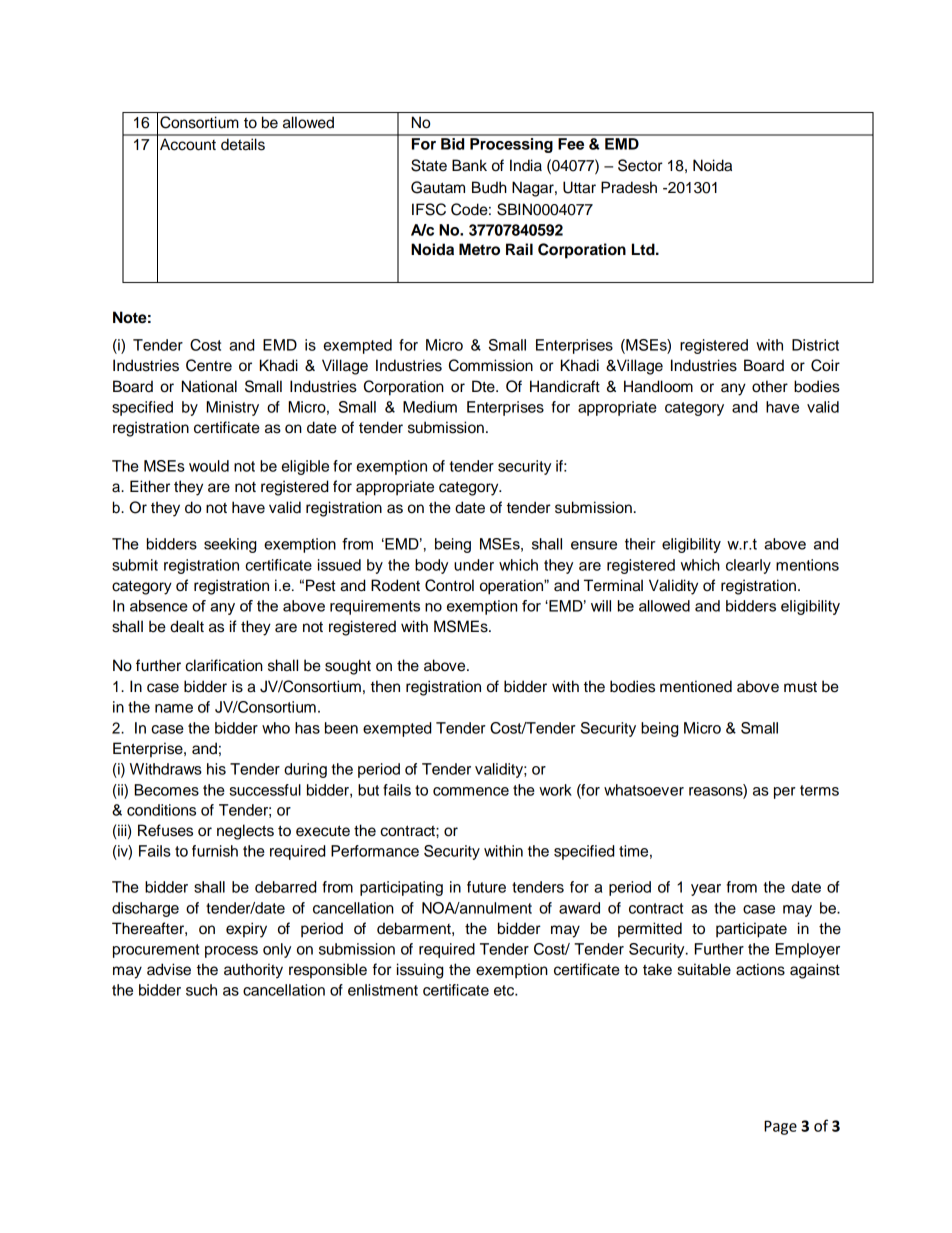  What do you see at coordinates (224, 665) in the screenshot?
I see `clarification` at bounding box center [224, 665].
